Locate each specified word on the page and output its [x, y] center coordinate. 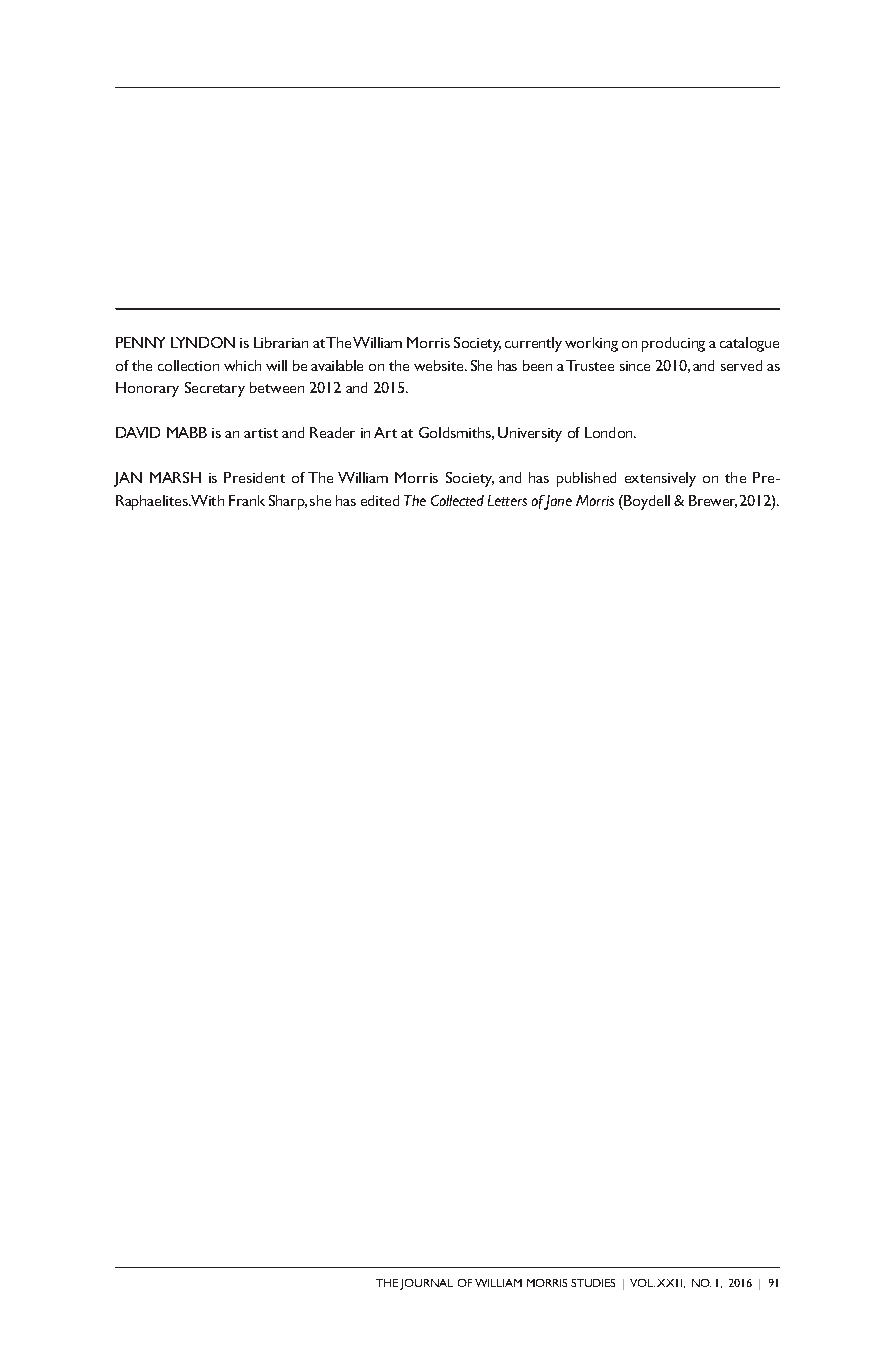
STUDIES [593, 1283]
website [440, 365]
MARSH [175, 477]
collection [188, 365]
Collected [457, 500]
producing [673, 344]
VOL [642, 1283]
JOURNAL [426, 1284]
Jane [557, 502]
